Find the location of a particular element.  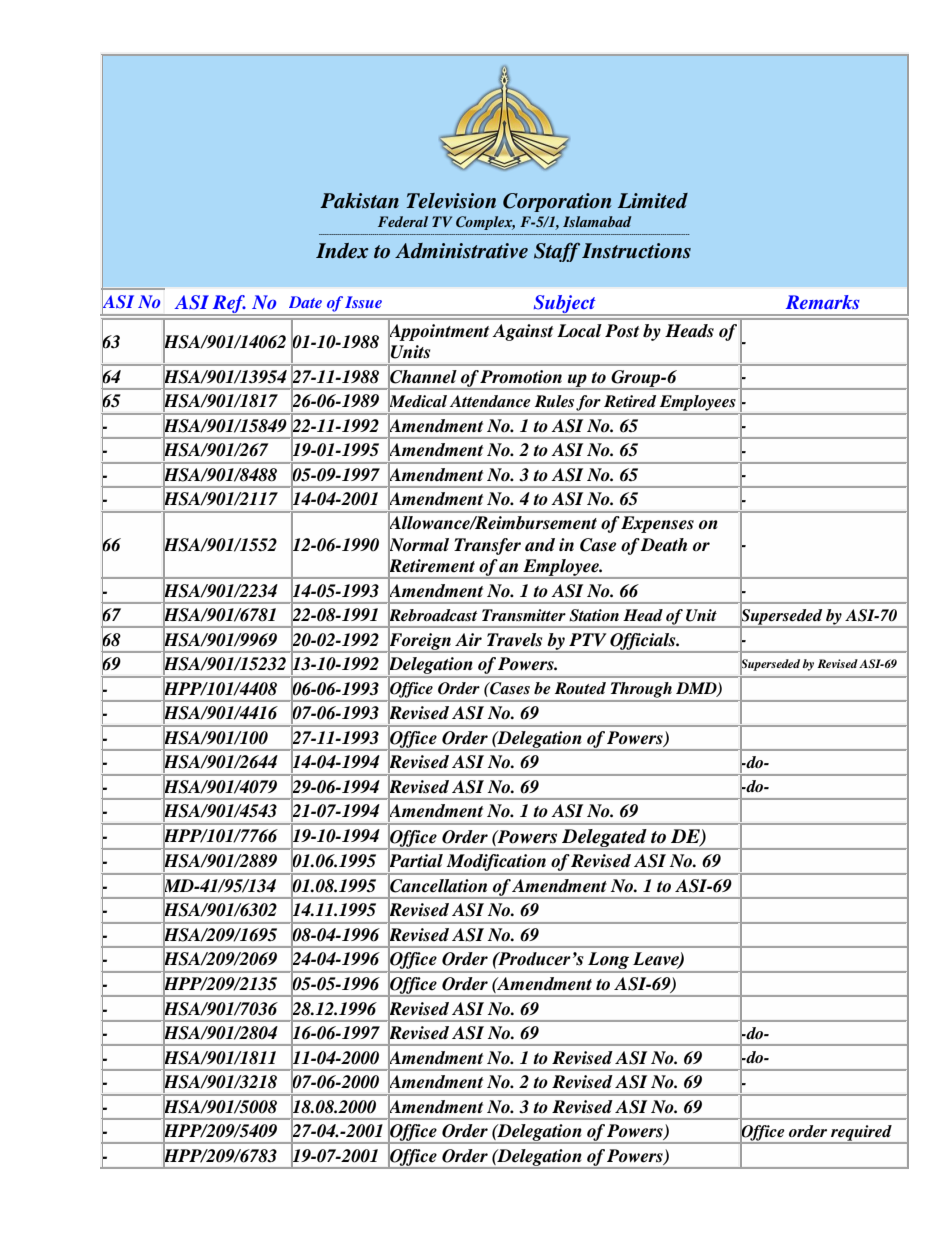

Index is located at coordinates (342, 251).
